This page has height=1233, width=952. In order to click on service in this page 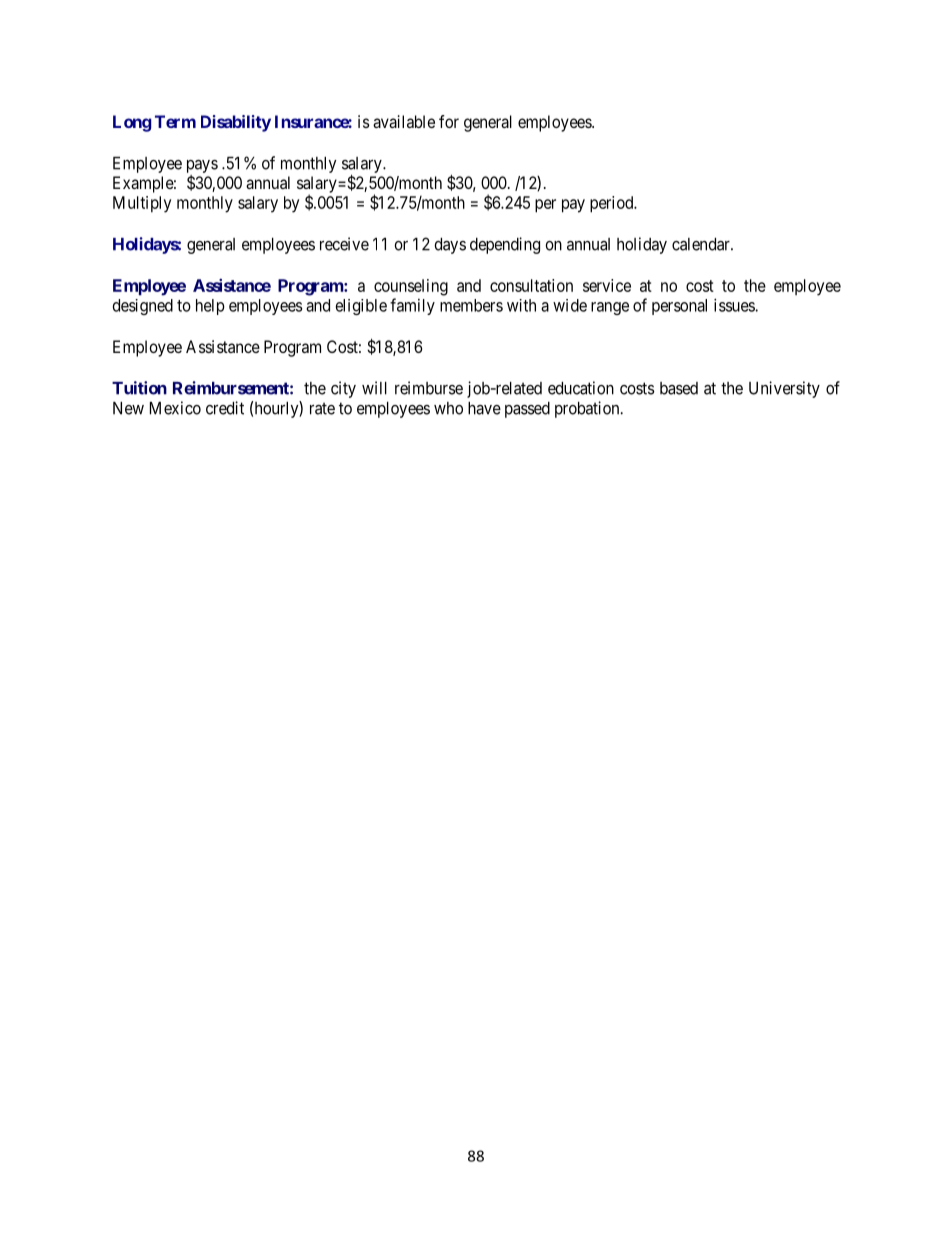, I will do `click(607, 285)`.
